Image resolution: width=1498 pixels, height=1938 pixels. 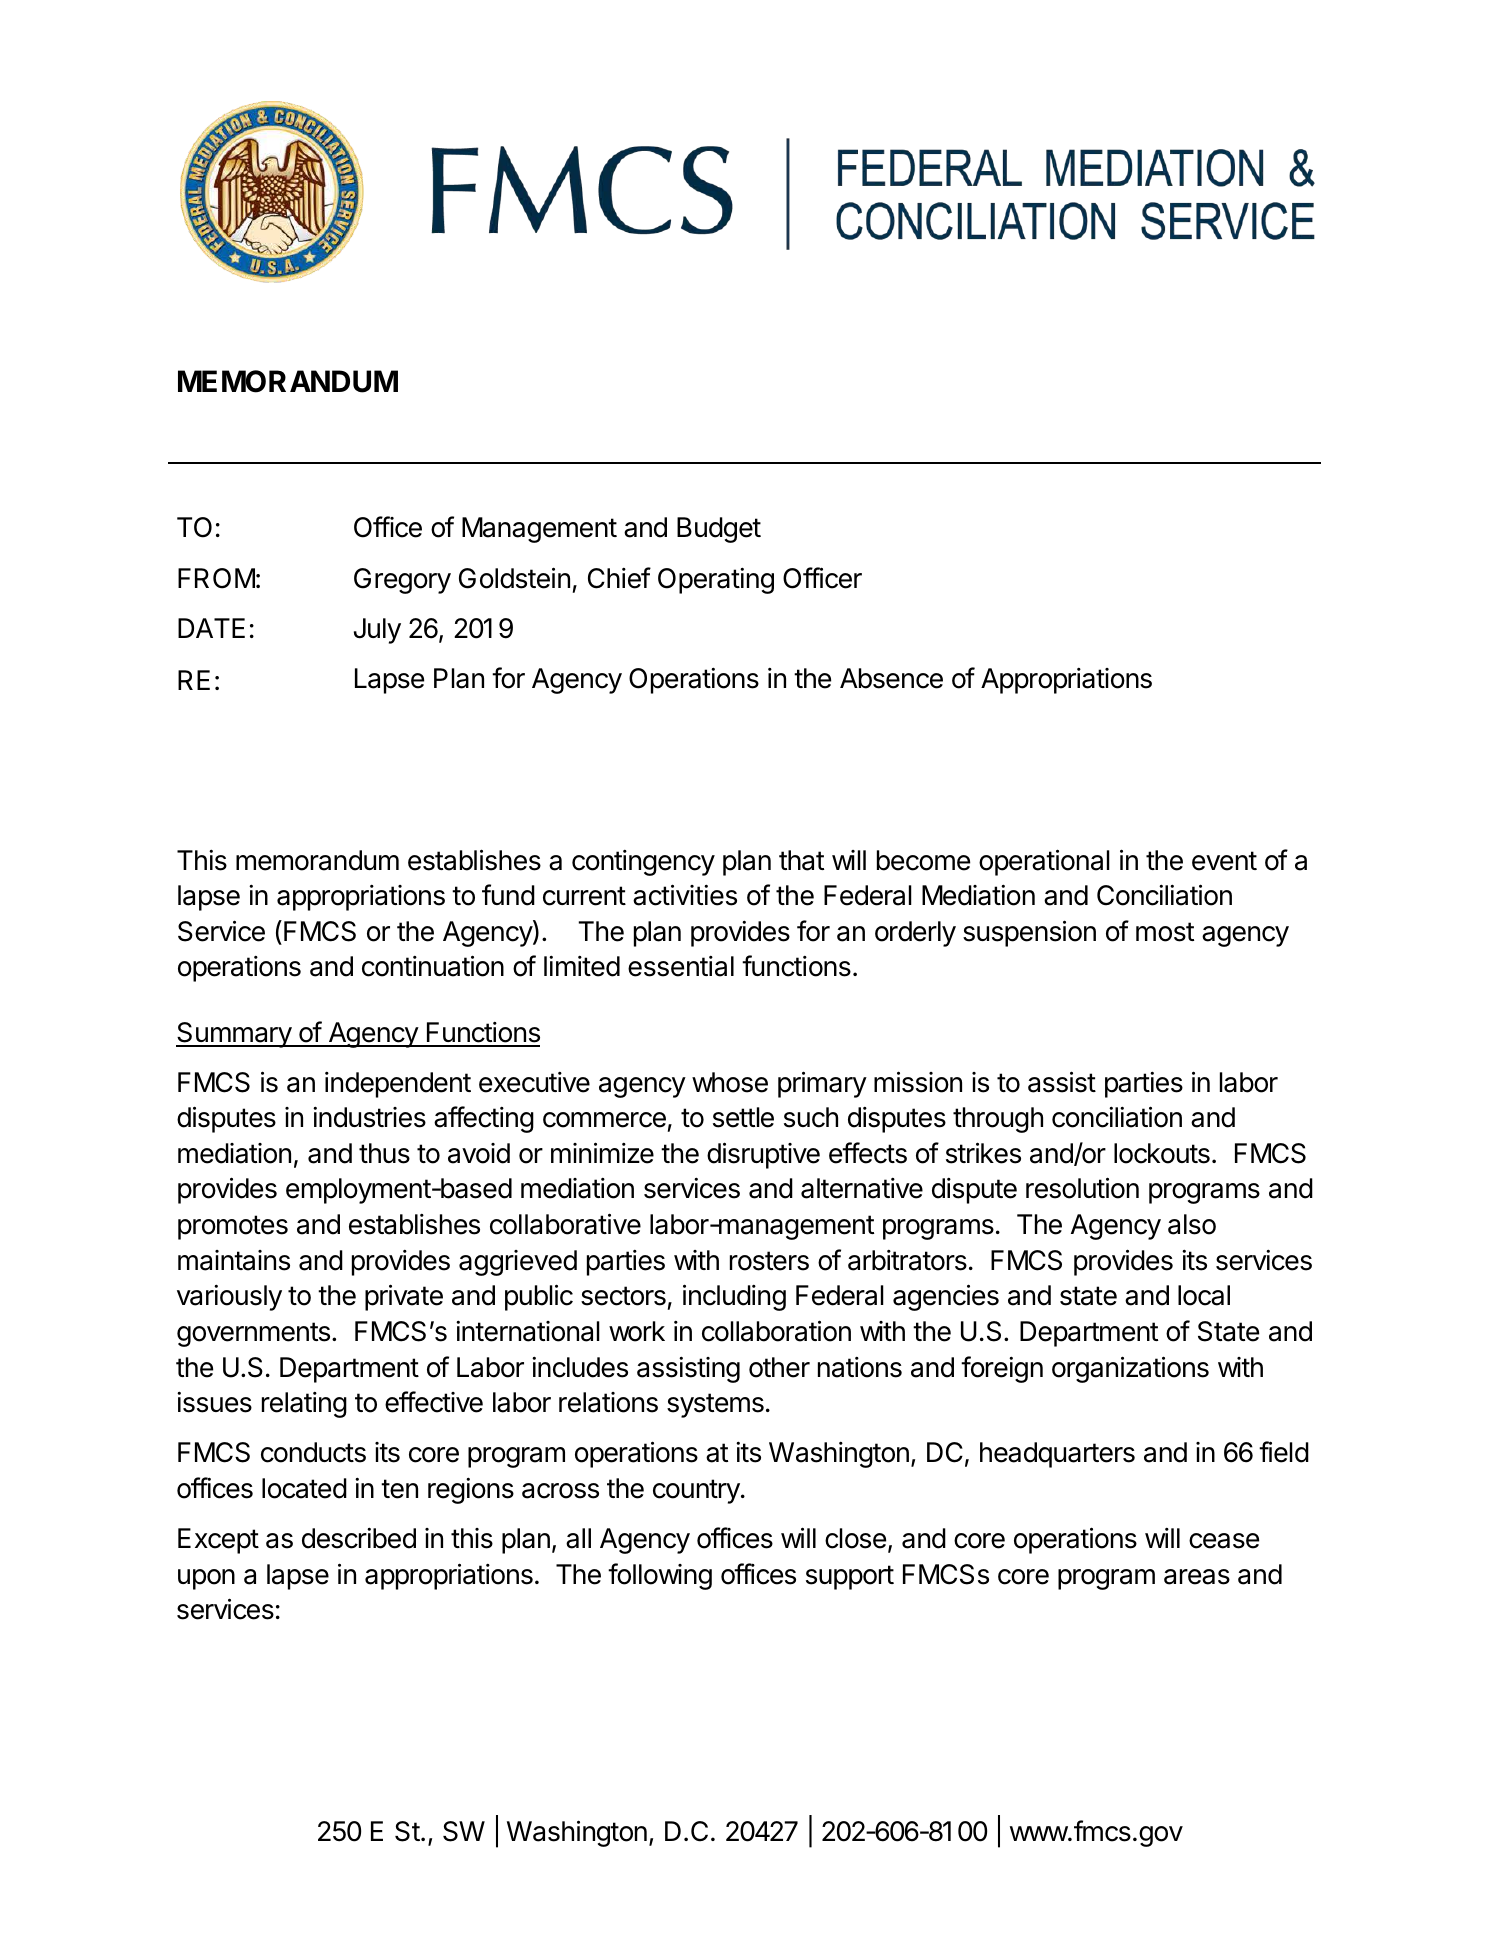 What do you see at coordinates (1162, 1153) in the screenshot?
I see `lockouts` at bounding box center [1162, 1153].
